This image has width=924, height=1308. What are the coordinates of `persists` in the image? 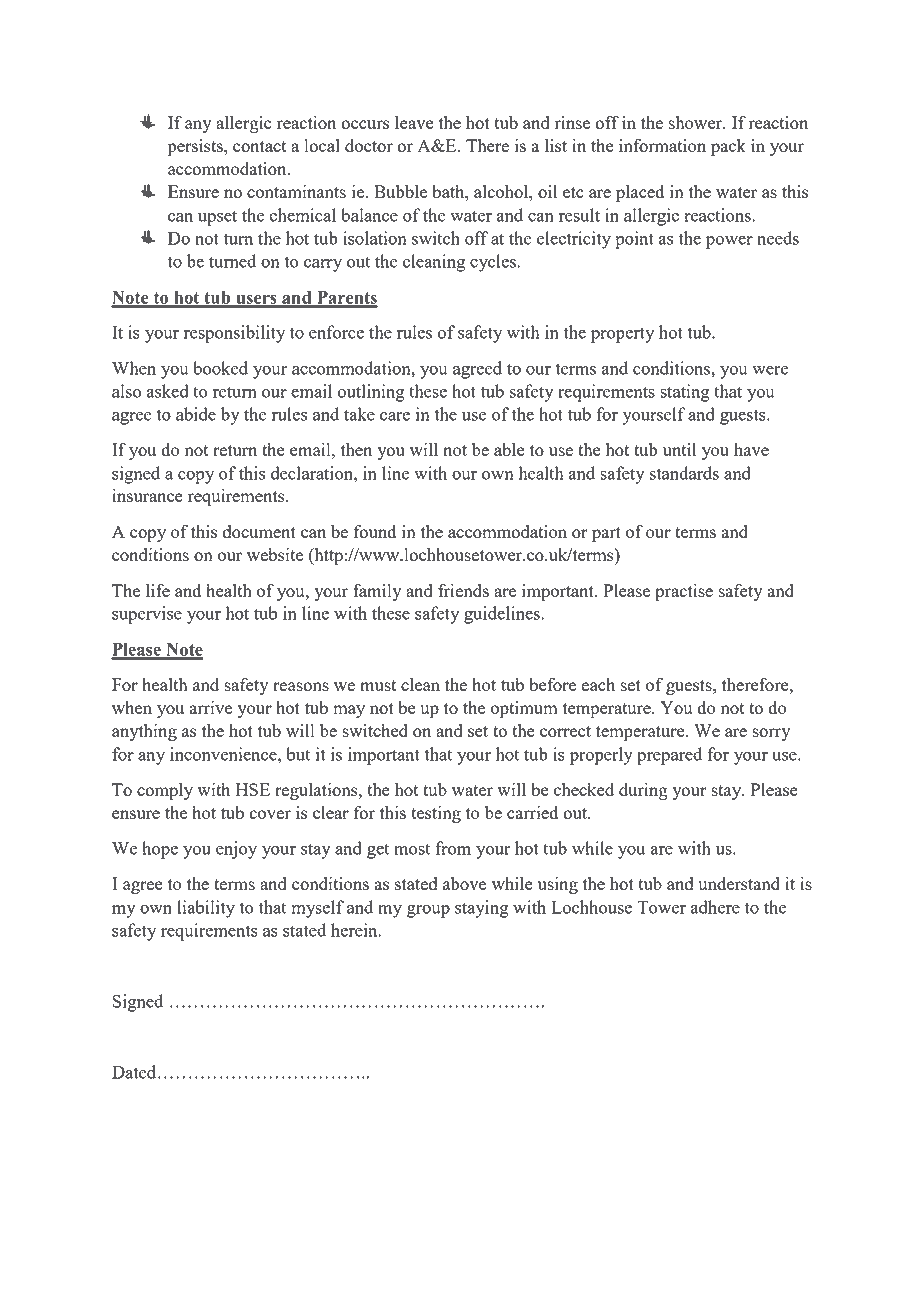 It's located at (196, 147).
